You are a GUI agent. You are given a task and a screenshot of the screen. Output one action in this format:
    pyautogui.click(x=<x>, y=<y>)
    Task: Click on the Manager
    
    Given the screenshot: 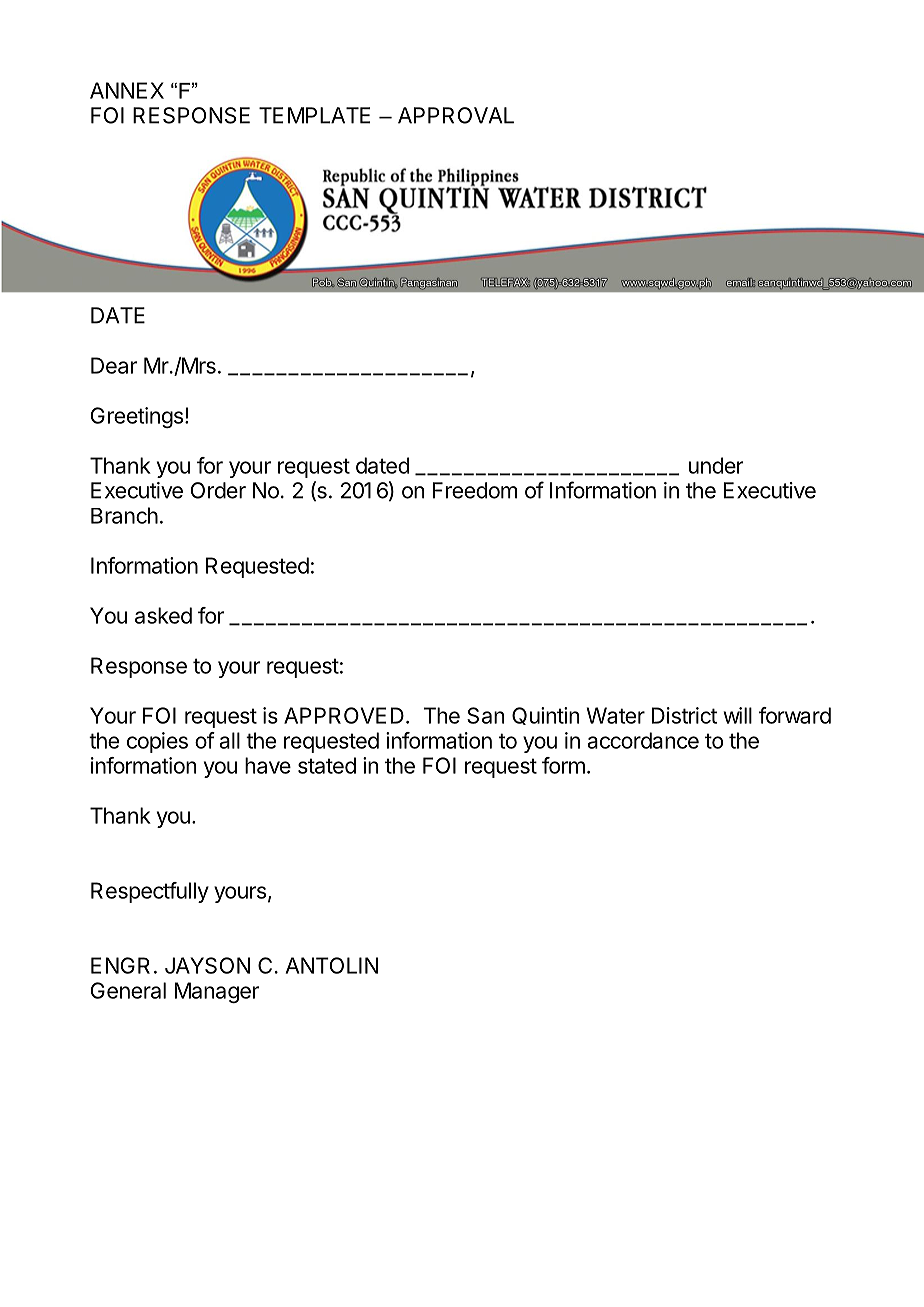 What is the action you would take?
    pyautogui.click(x=217, y=992)
